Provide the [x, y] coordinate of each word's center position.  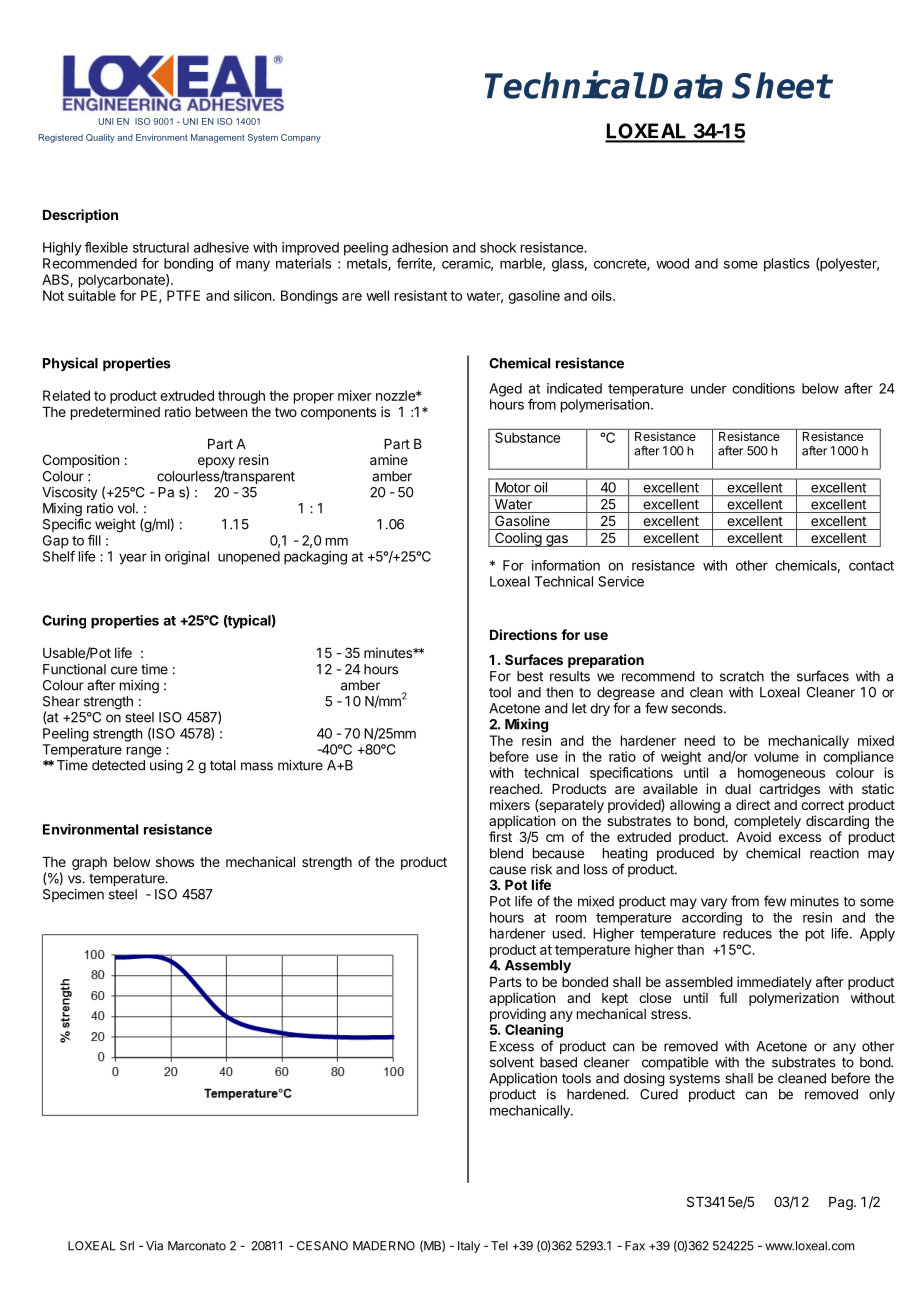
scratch [742, 676]
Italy [469, 1247]
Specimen [73, 895]
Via [154, 1246]
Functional [74, 669]
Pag [842, 1203]
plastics [787, 265]
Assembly [538, 966]
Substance [527, 437]
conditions [763, 388]
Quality [100, 138]
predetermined [115, 413]
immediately [774, 983]
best [530, 676]
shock [498, 247]
